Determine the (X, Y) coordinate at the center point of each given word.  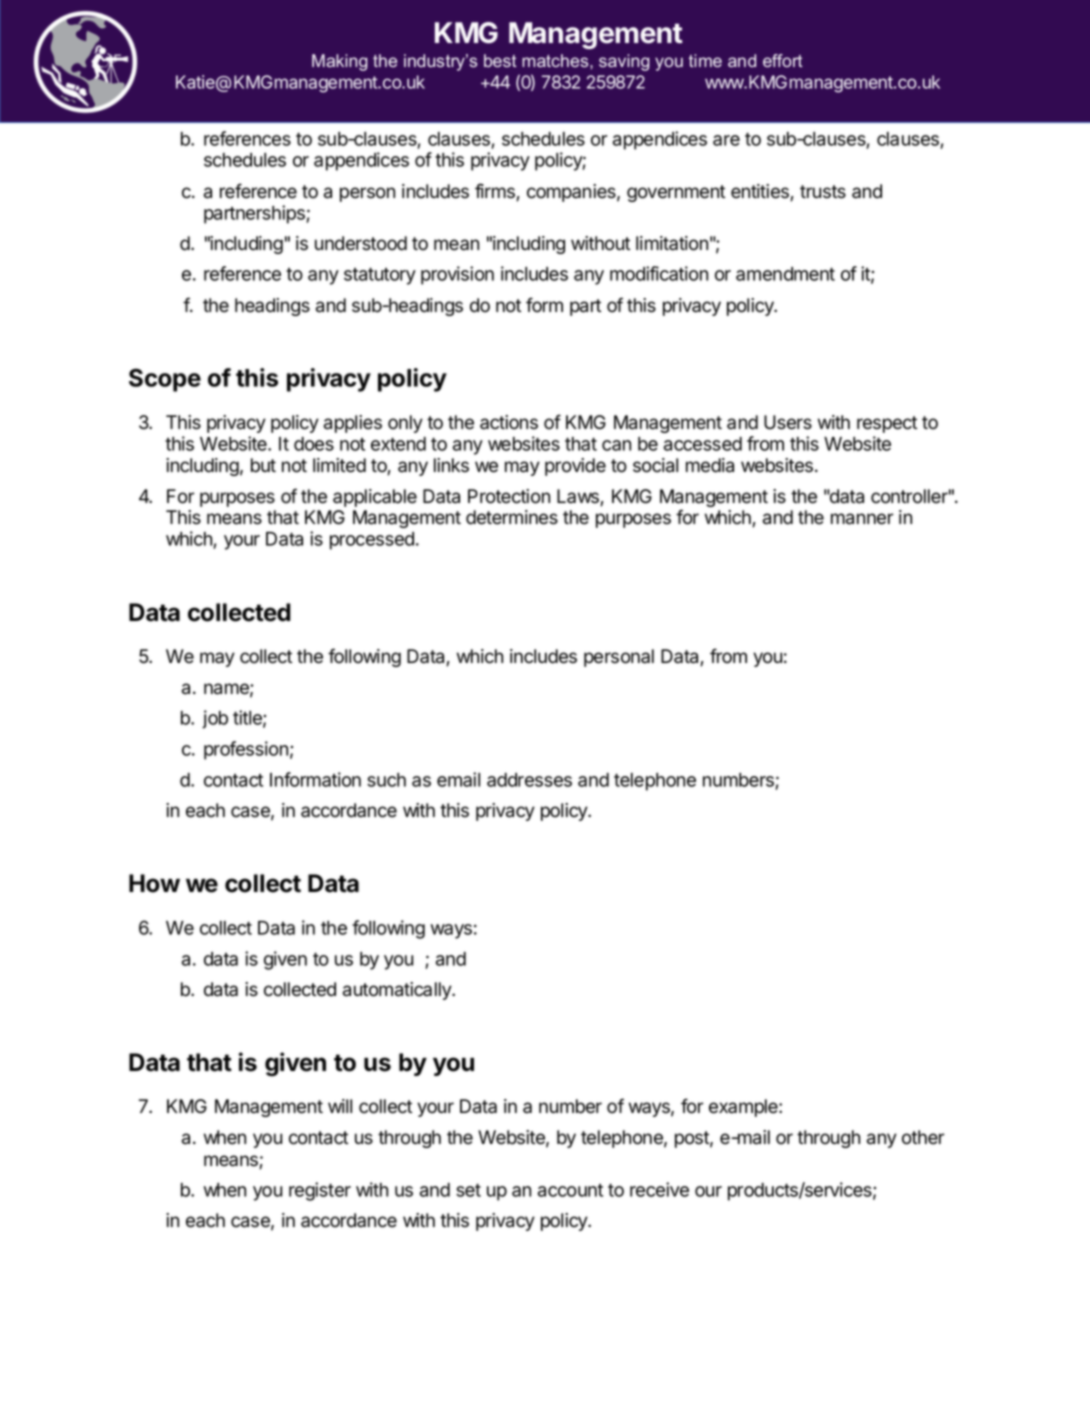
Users (788, 422)
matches (556, 61)
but (263, 465)
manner (862, 519)
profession (246, 750)
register (320, 1191)
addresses (529, 780)
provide (575, 467)
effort (783, 61)
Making (340, 62)
